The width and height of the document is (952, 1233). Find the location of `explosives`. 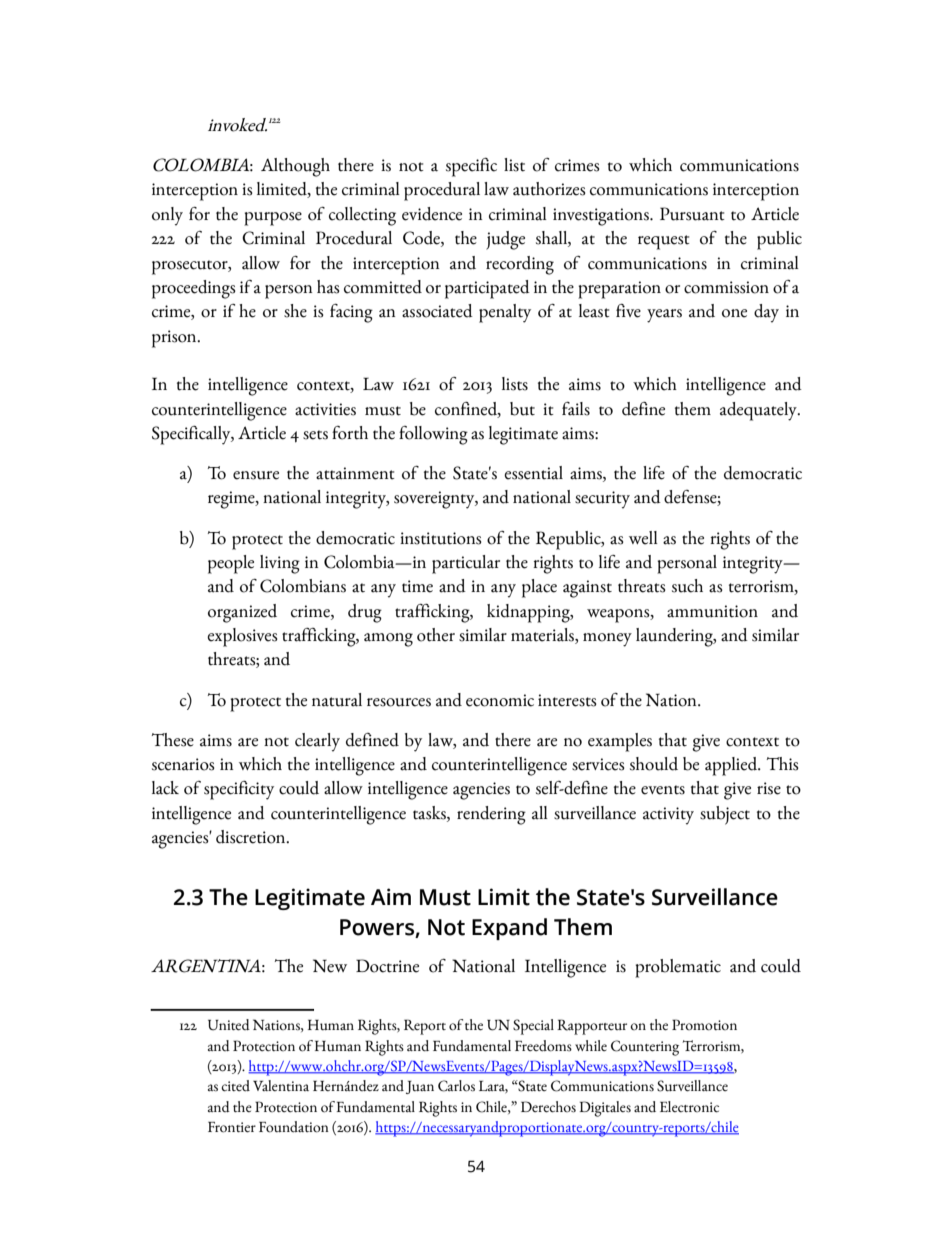

explosives is located at coordinates (242, 637).
